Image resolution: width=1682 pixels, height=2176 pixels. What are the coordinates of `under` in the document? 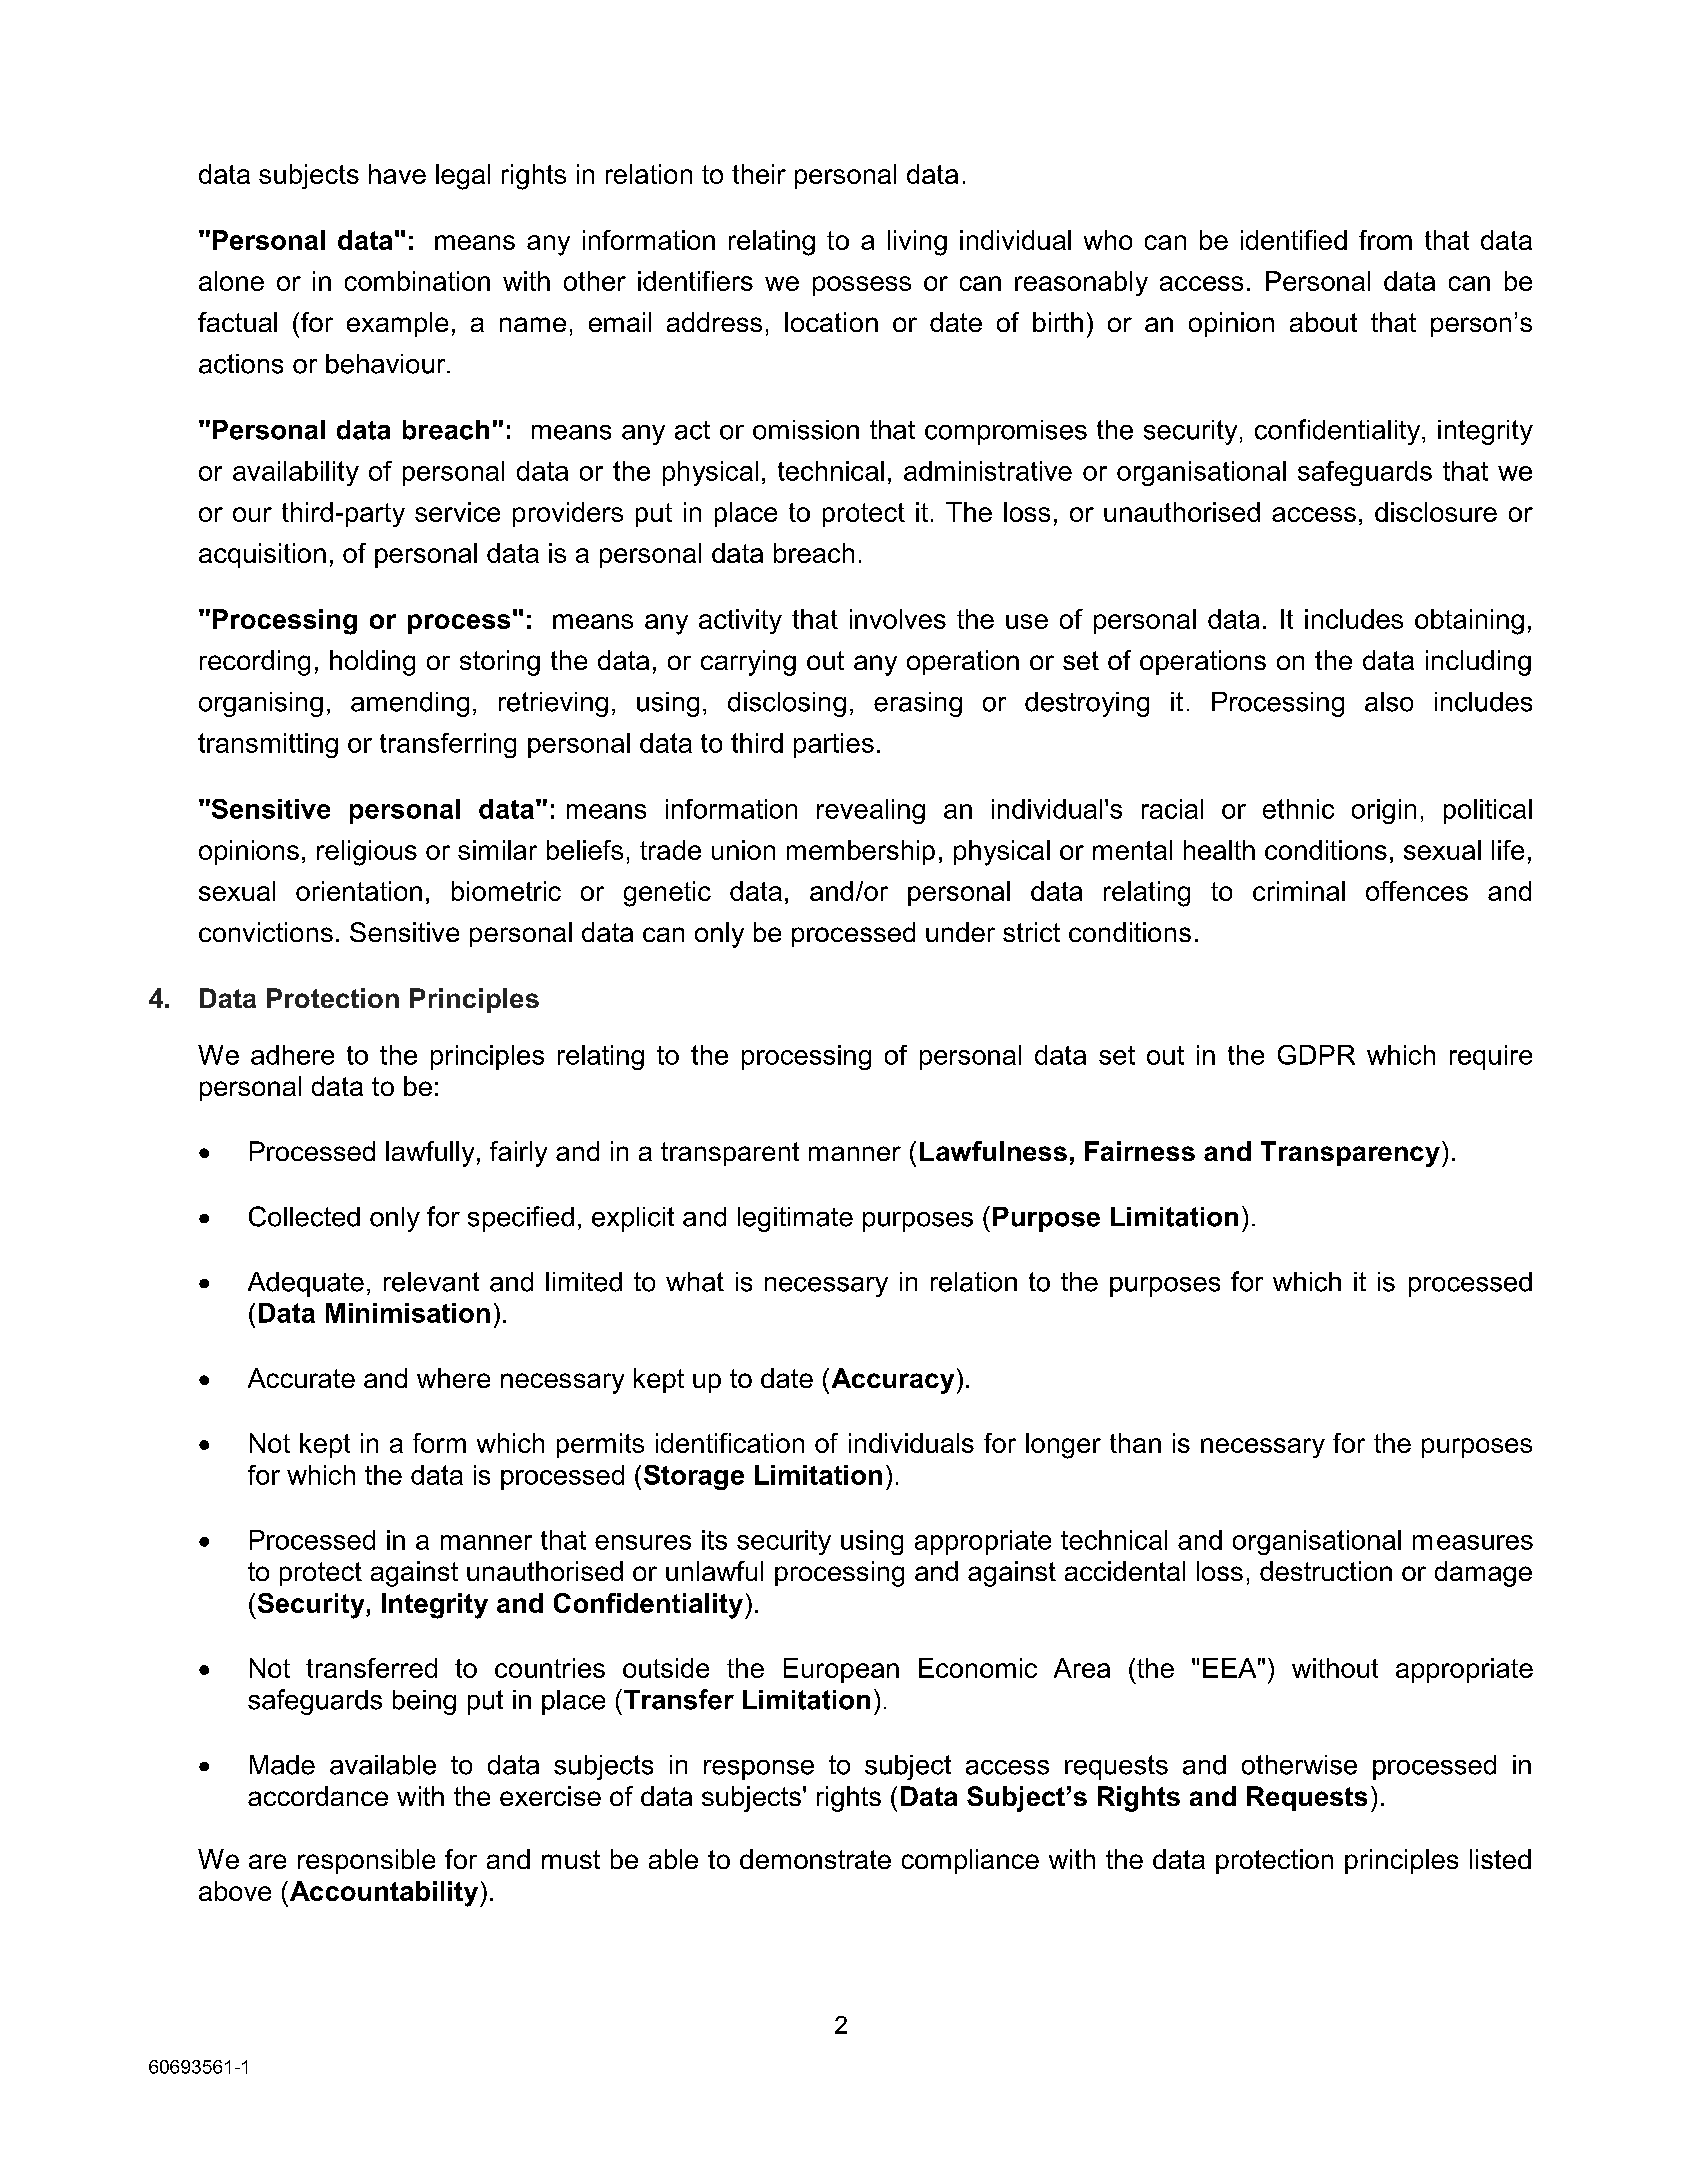 It's located at (960, 932).
